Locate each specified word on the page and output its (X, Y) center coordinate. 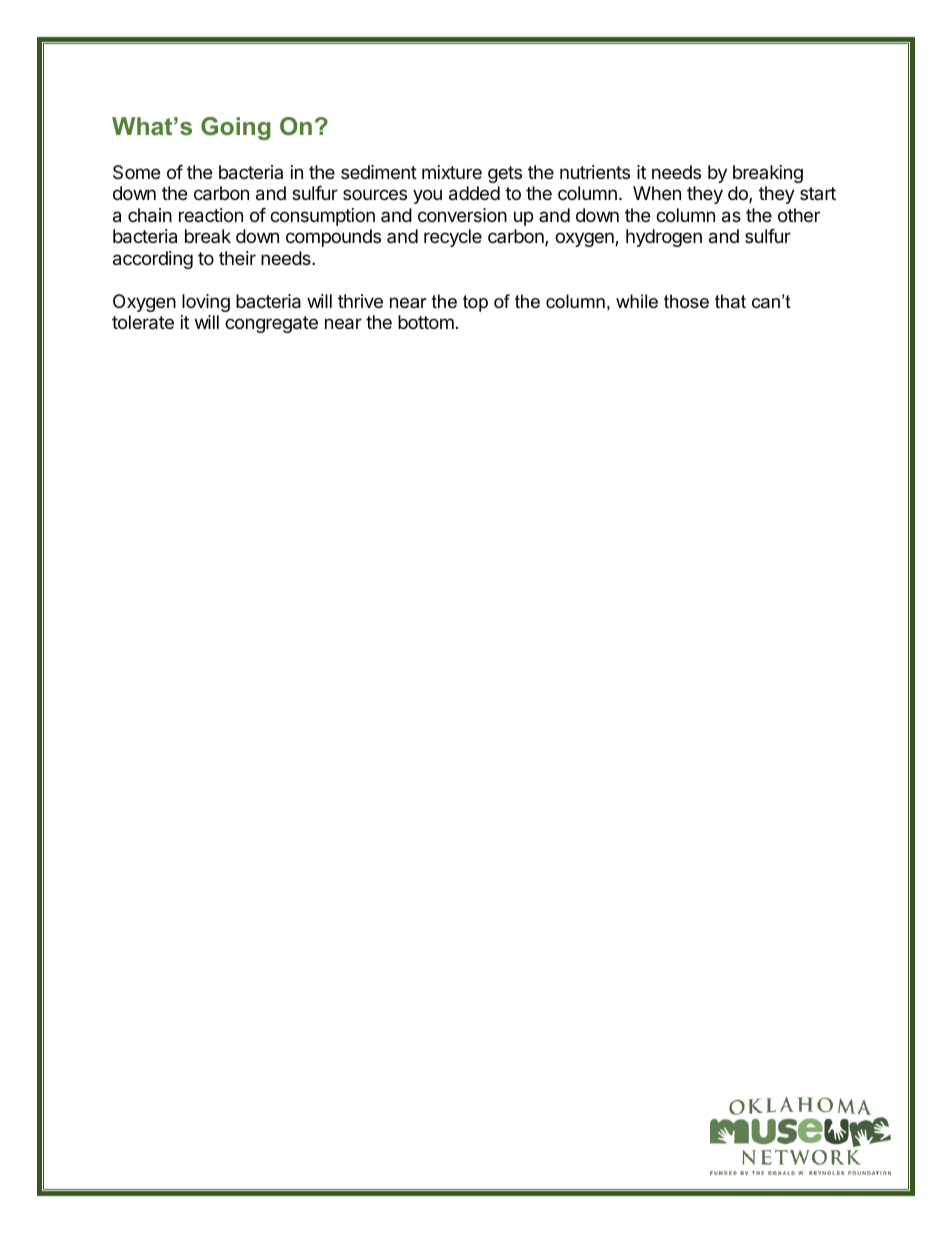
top (475, 303)
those (686, 301)
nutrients (595, 172)
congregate (271, 324)
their (237, 258)
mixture (452, 172)
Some (136, 172)
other (799, 215)
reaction (211, 215)
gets (505, 174)
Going (236, 128)
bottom (426, 322)
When (657, 193)
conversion (462, 215)
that (730, 301)
